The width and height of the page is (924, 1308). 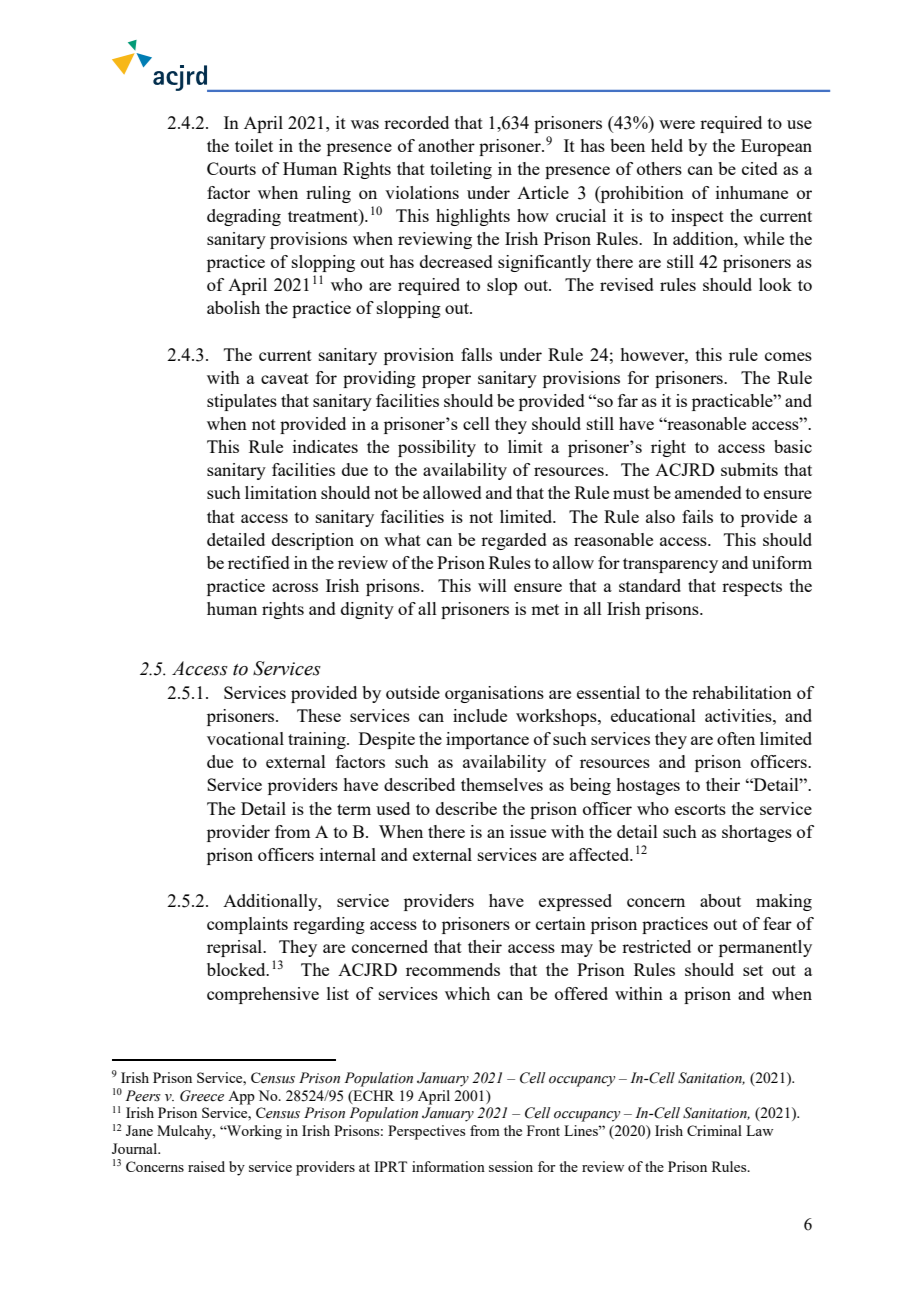 I want to click on held, so click(x=667, y=145).
